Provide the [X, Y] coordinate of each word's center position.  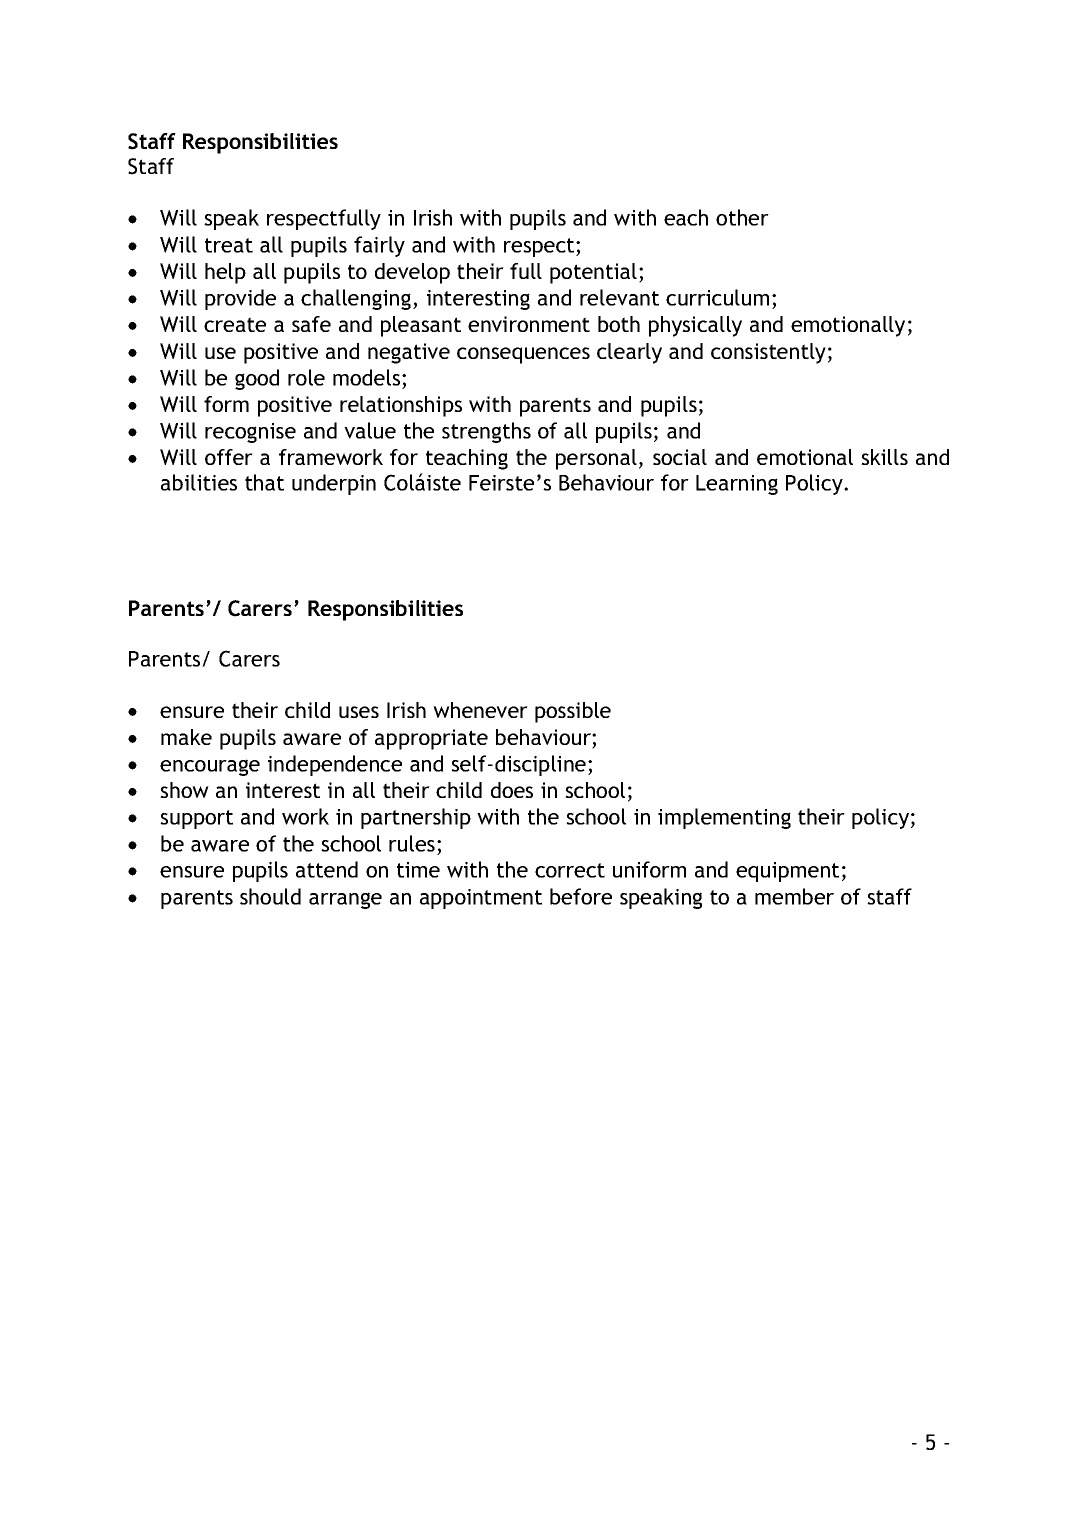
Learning [737, 485]
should [270, 896]
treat [229, 245]
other [742, 217]
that [264, 482]
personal [596, 459]
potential [593, 273]
